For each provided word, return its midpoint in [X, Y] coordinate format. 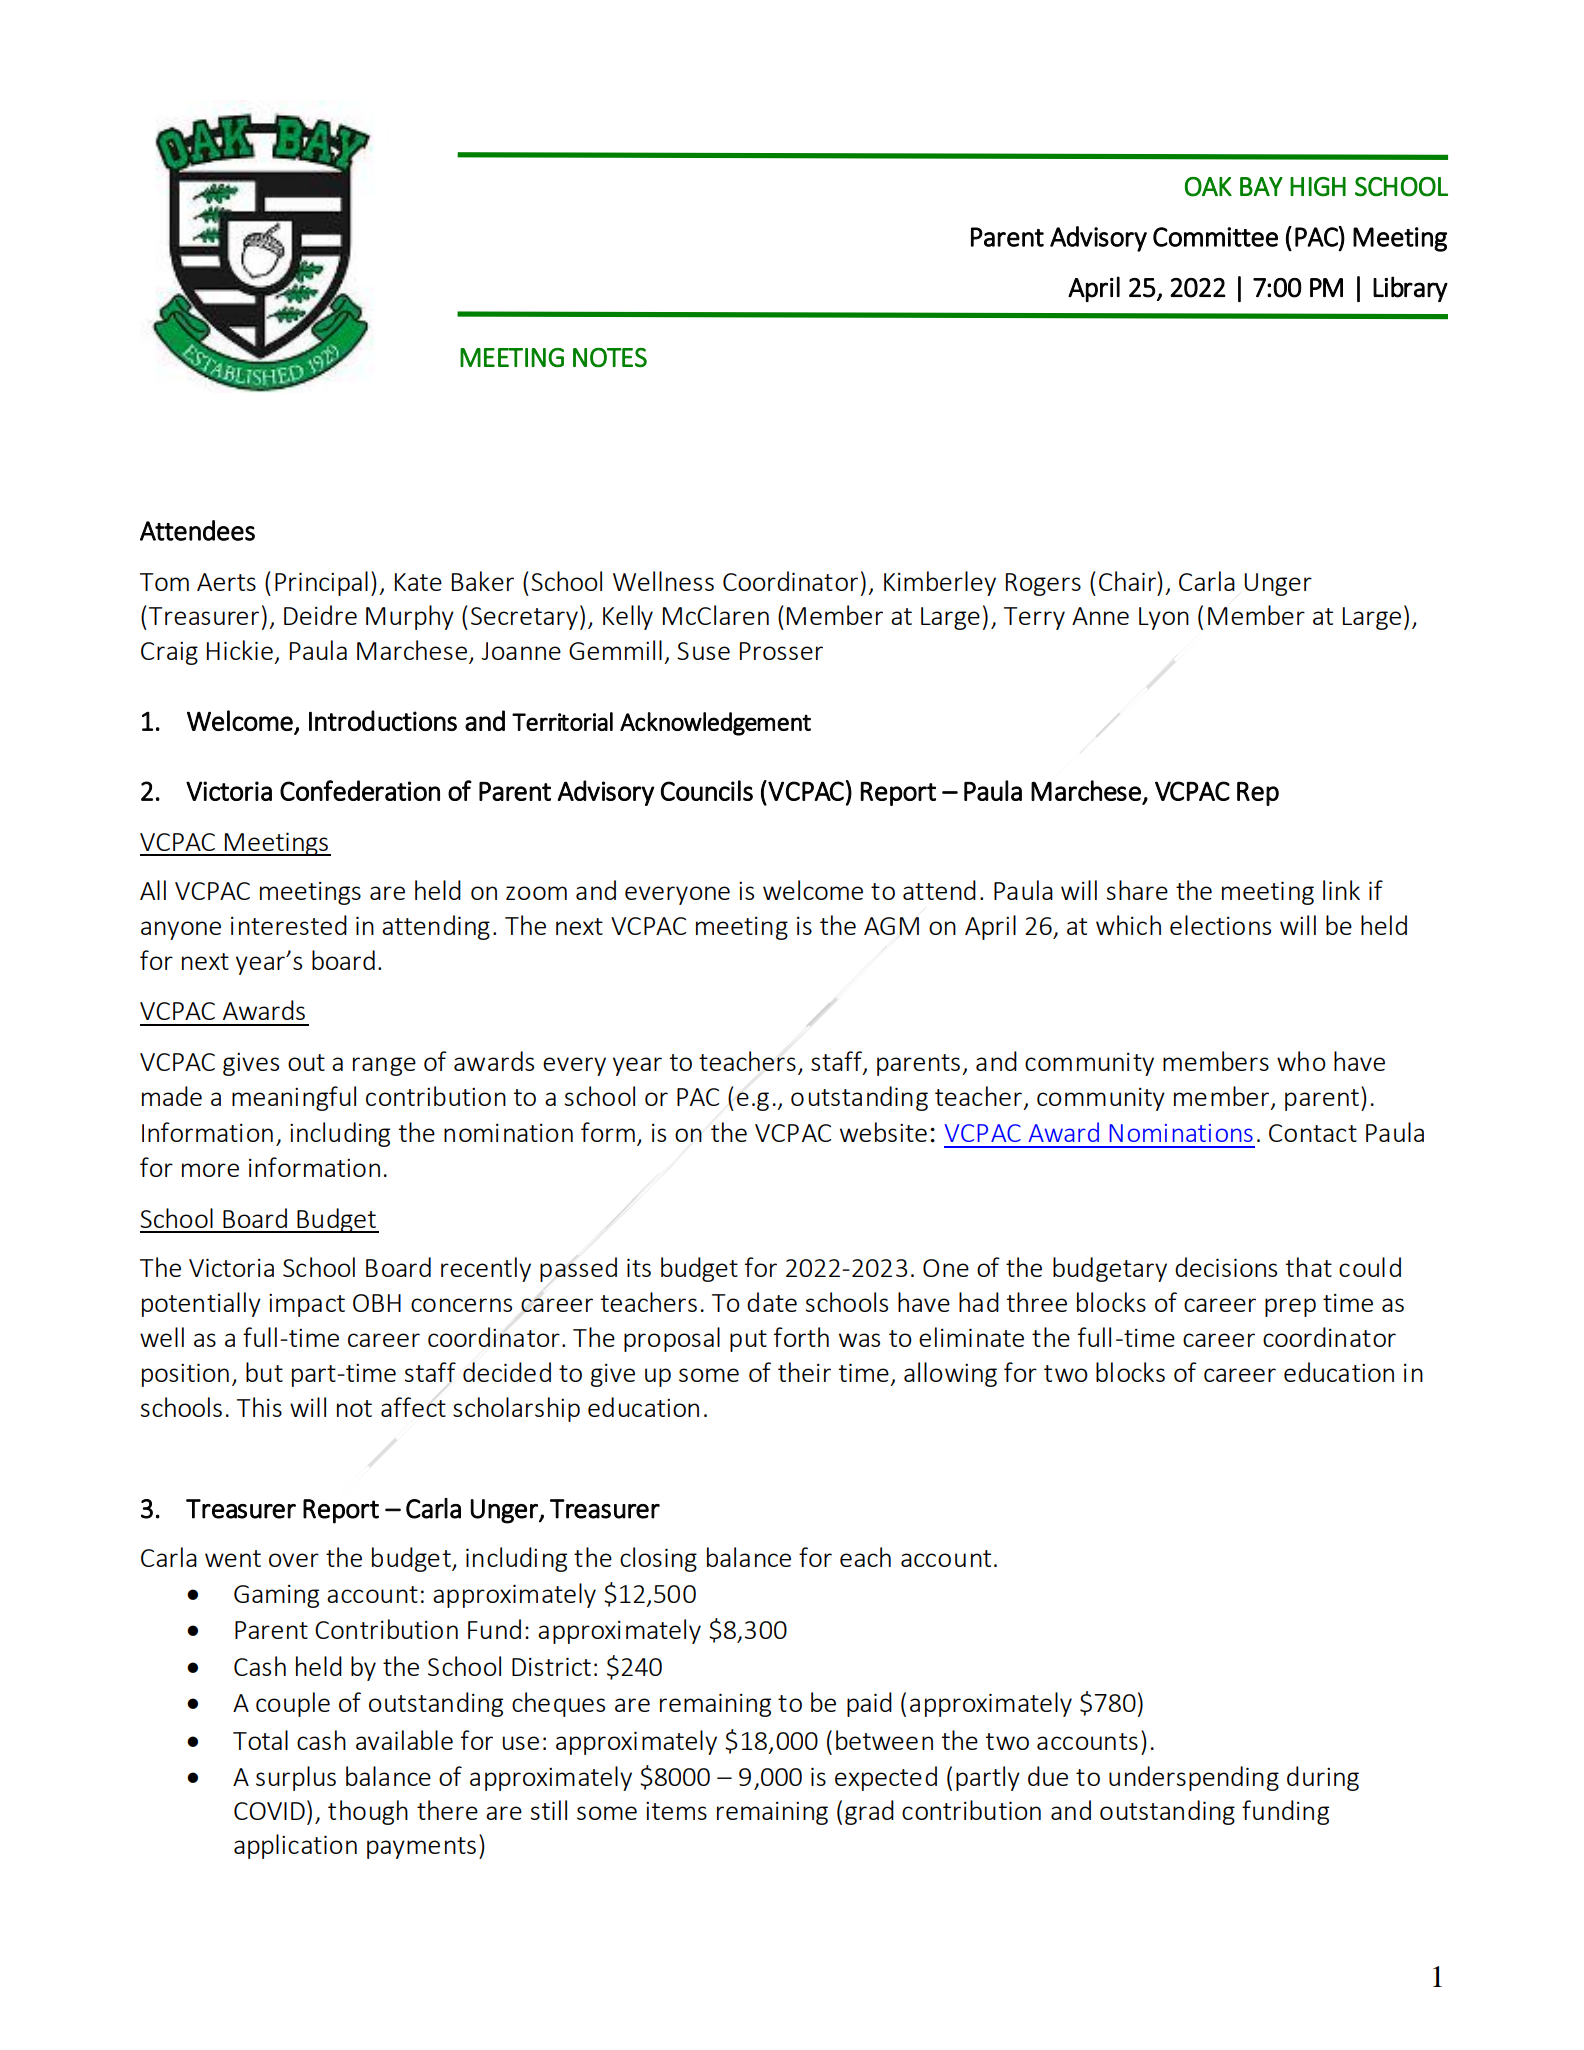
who [1301, 1061]
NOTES [610, 358]
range [384, 1066]
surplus [296, 1778]
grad [869, 1812]
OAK [1208, 187]
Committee [1215, 237]
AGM [891, 926]
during [1323, 1778]
